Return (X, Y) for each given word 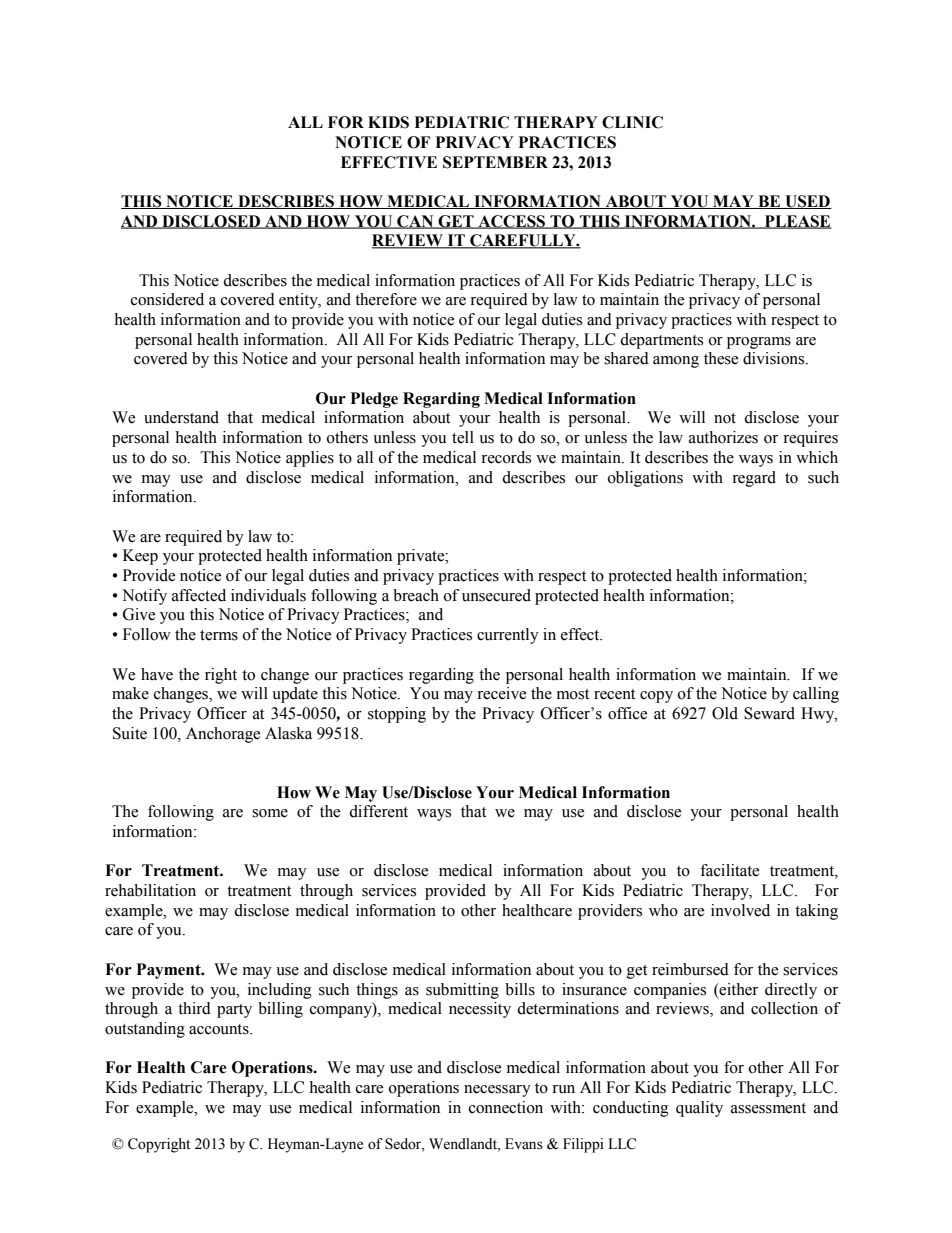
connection (506, 1107)
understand (181, 417)
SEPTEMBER (495, 162)
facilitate (729, 870)
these (721, 358)
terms (219, 635)
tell (463, 437)
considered (167, 299)
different (378, 811)
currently (508, 636)
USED (807, 202)
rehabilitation (150, 890)
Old (725, 713)
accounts (220, 1029)
